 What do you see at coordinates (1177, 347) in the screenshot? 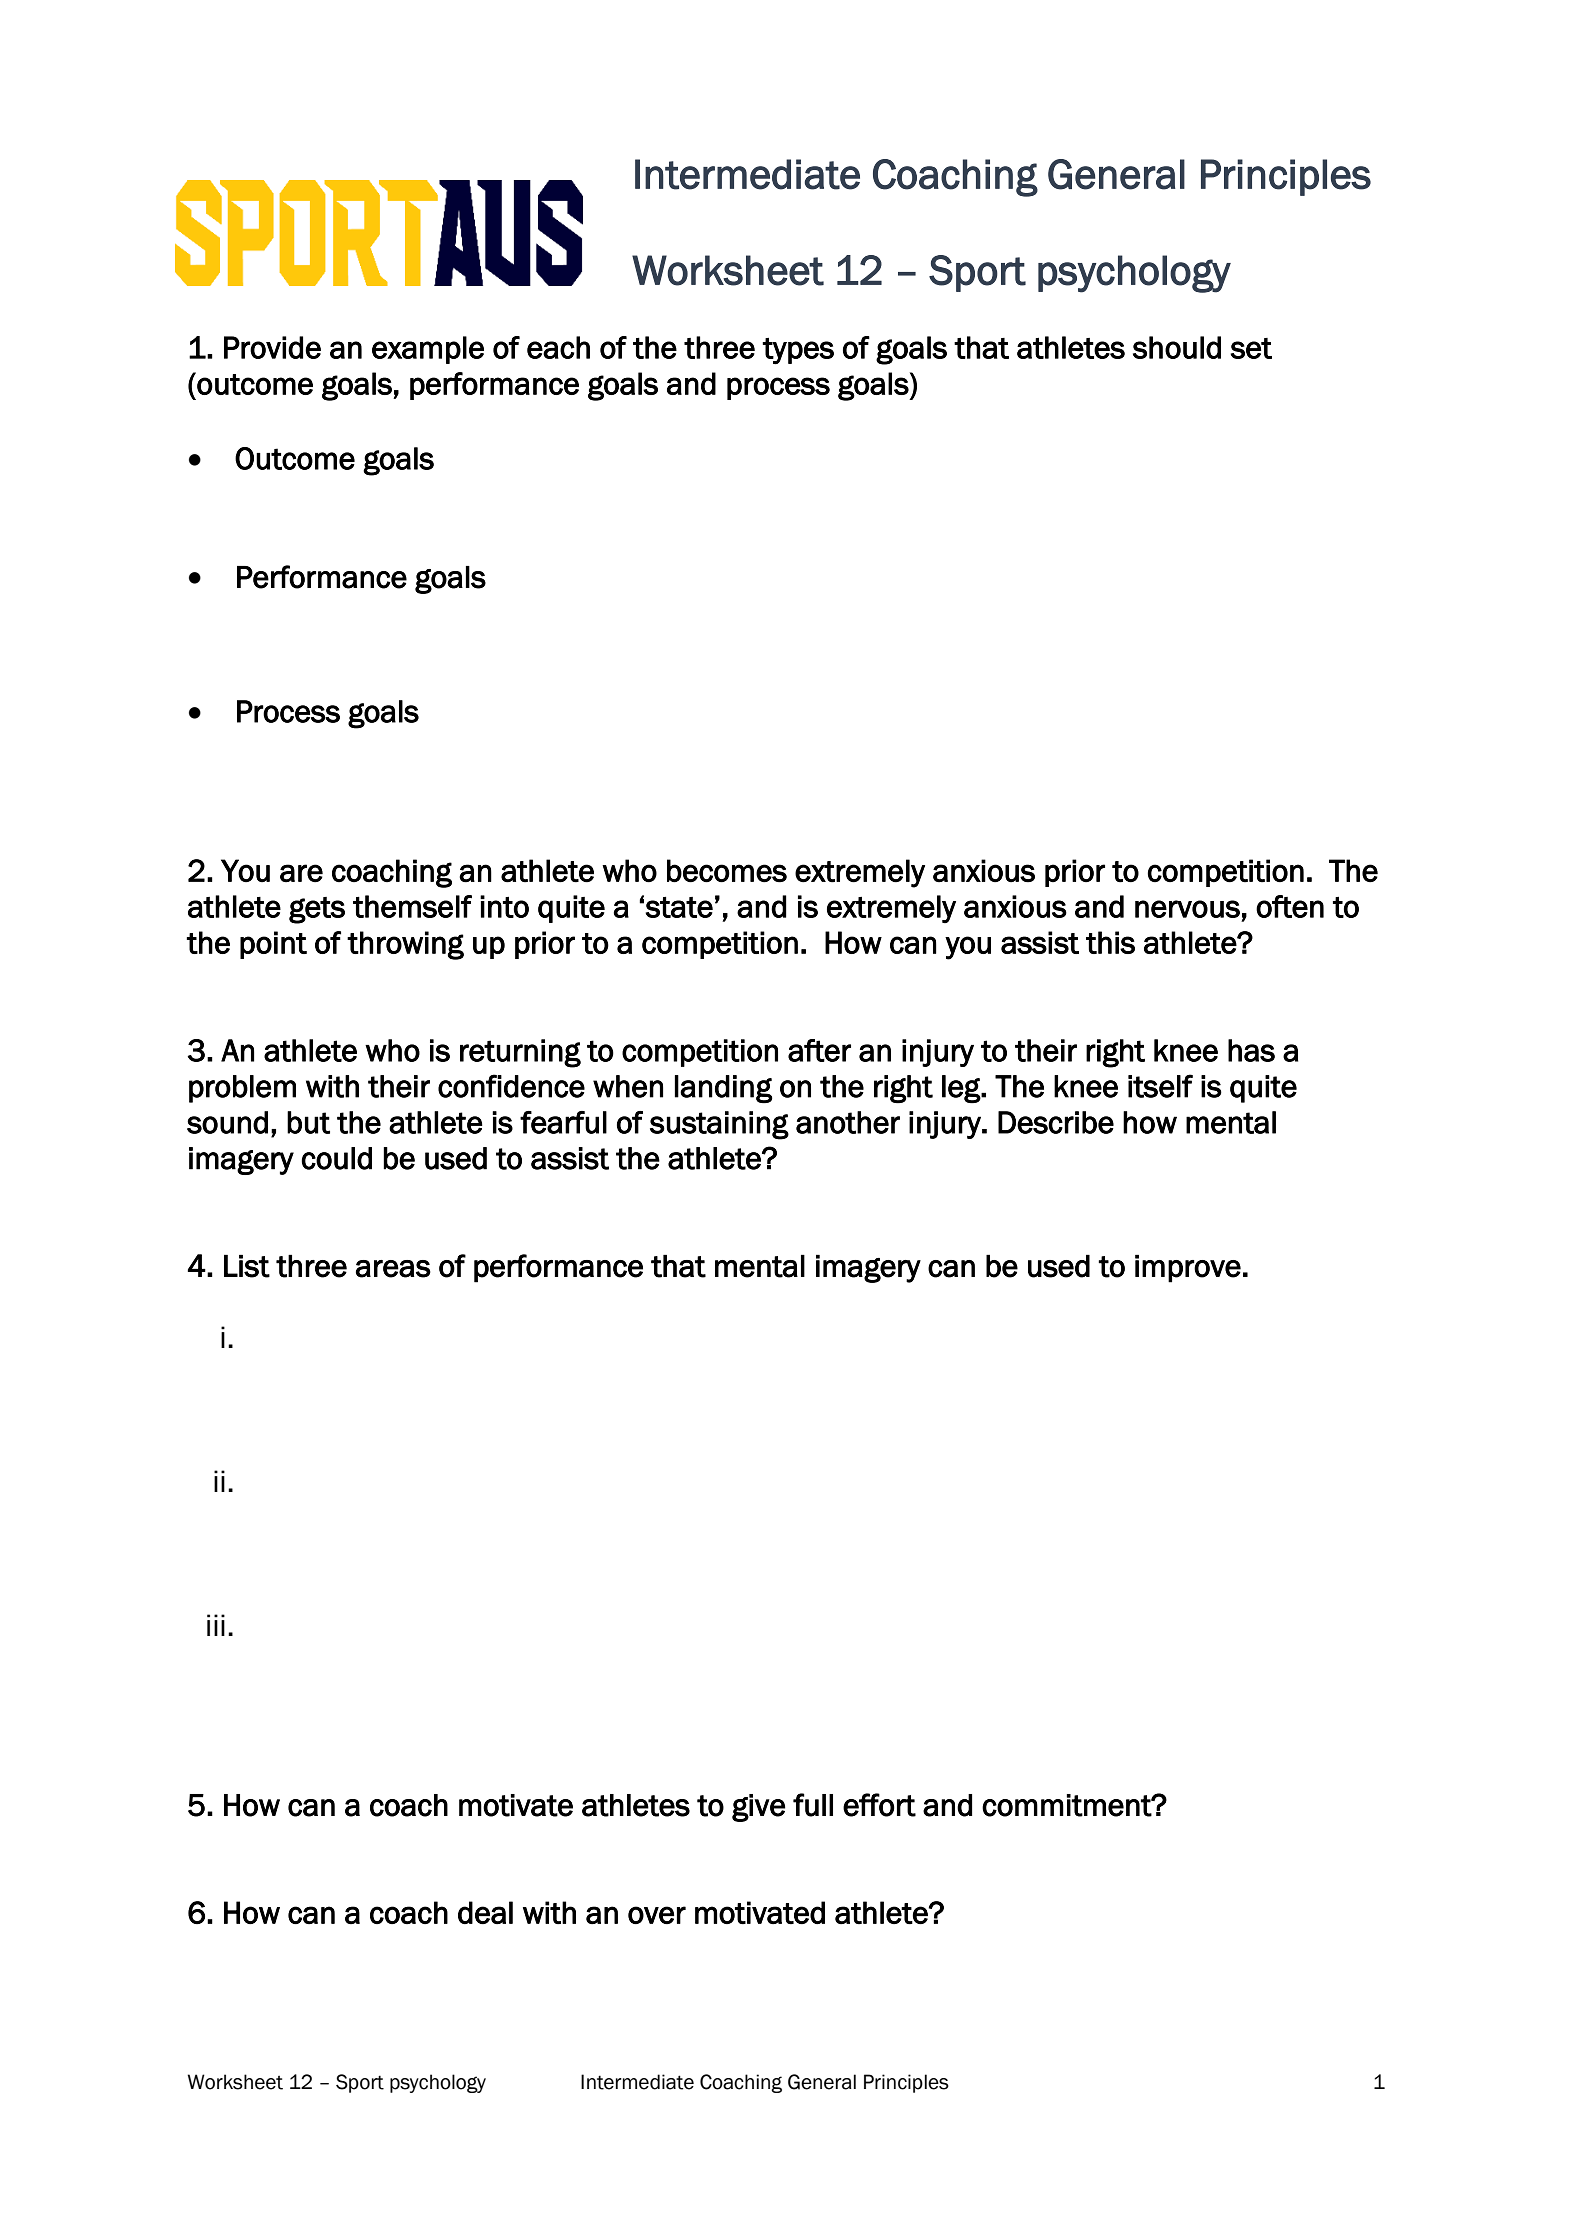
I see `should` at bounding box center [1177, 347].
